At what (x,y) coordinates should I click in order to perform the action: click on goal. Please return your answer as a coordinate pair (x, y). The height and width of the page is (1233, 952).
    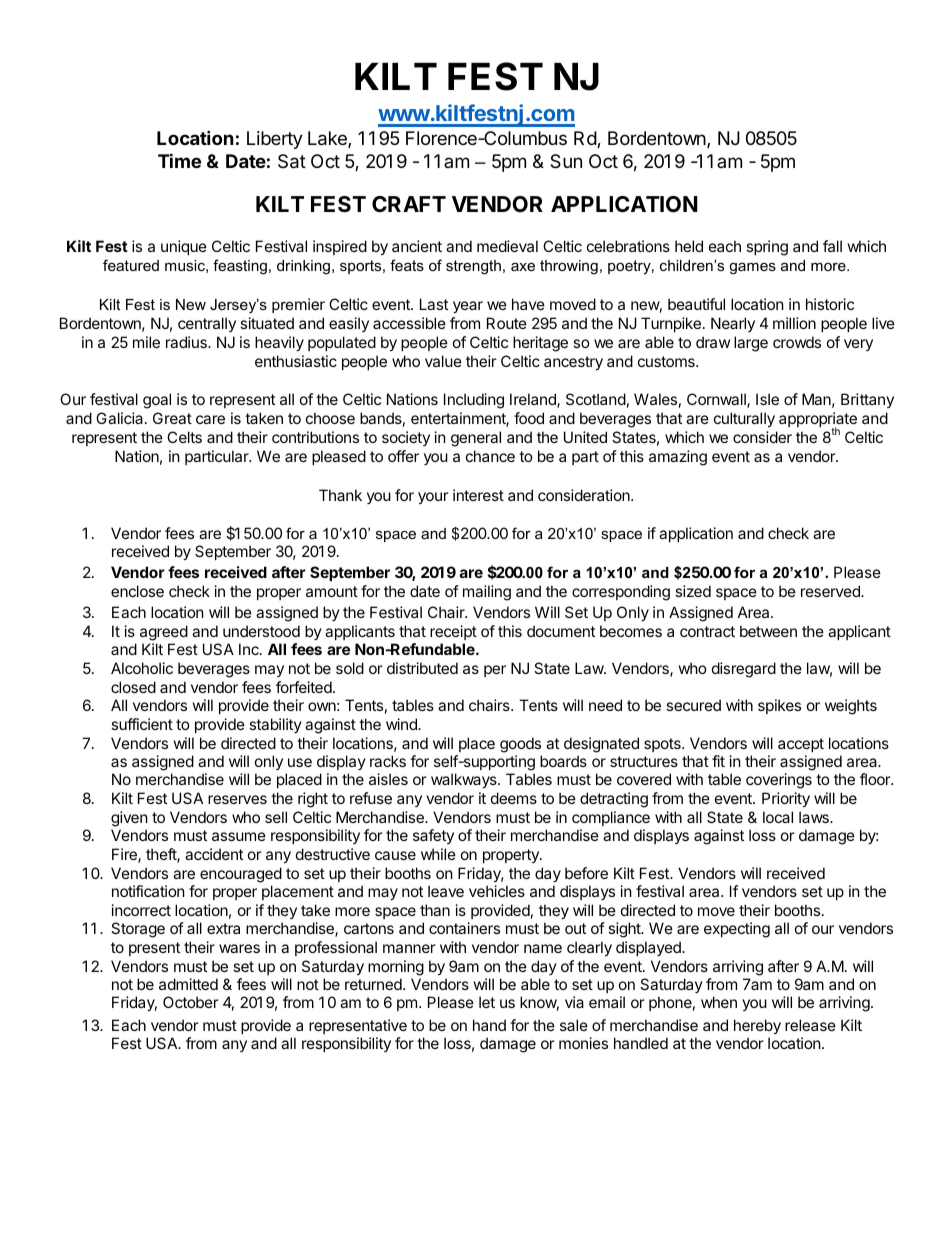
    Looking at the image, I should click on (157, 401).
